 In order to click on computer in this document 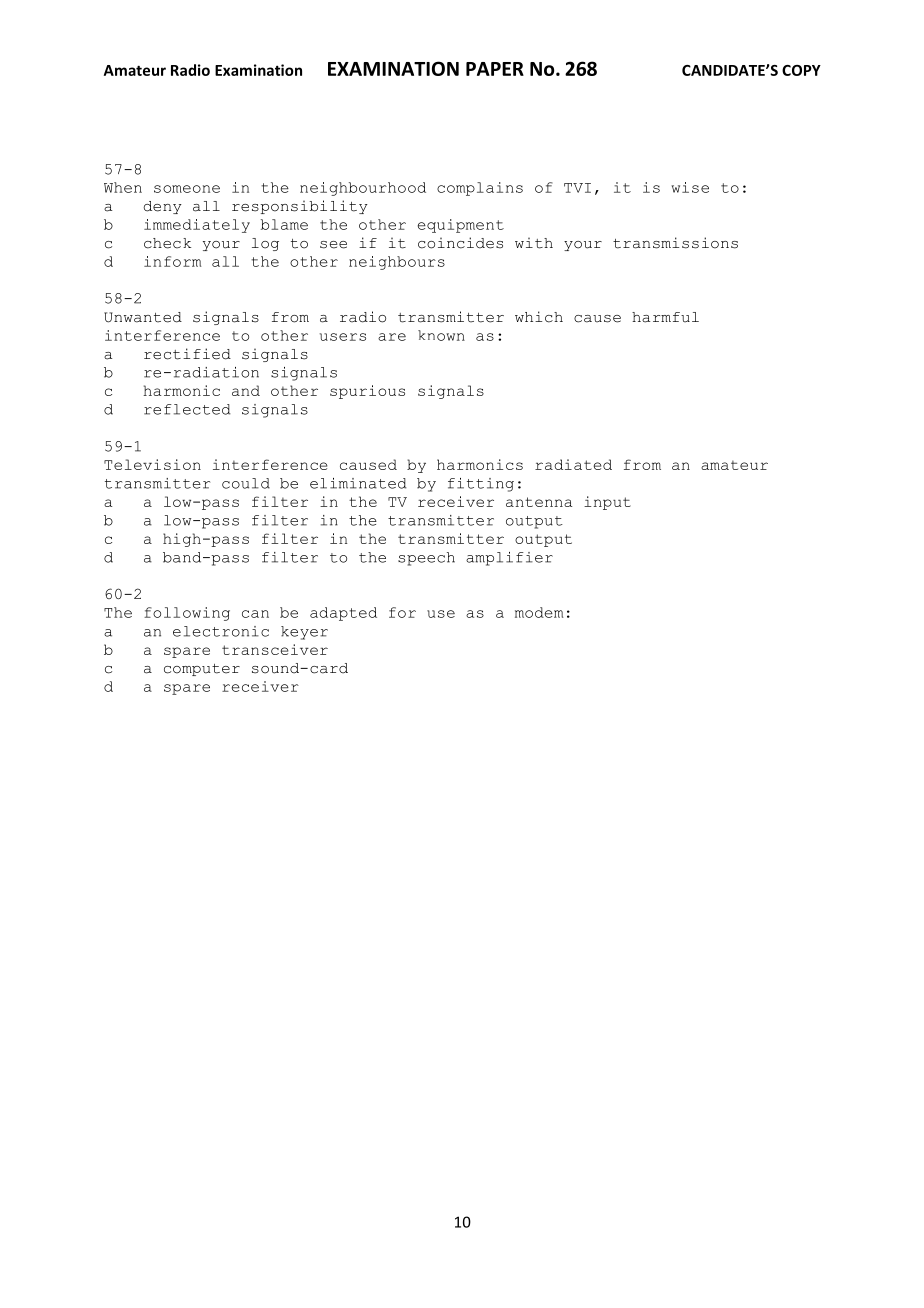, I will do `click(202, 670)`.
